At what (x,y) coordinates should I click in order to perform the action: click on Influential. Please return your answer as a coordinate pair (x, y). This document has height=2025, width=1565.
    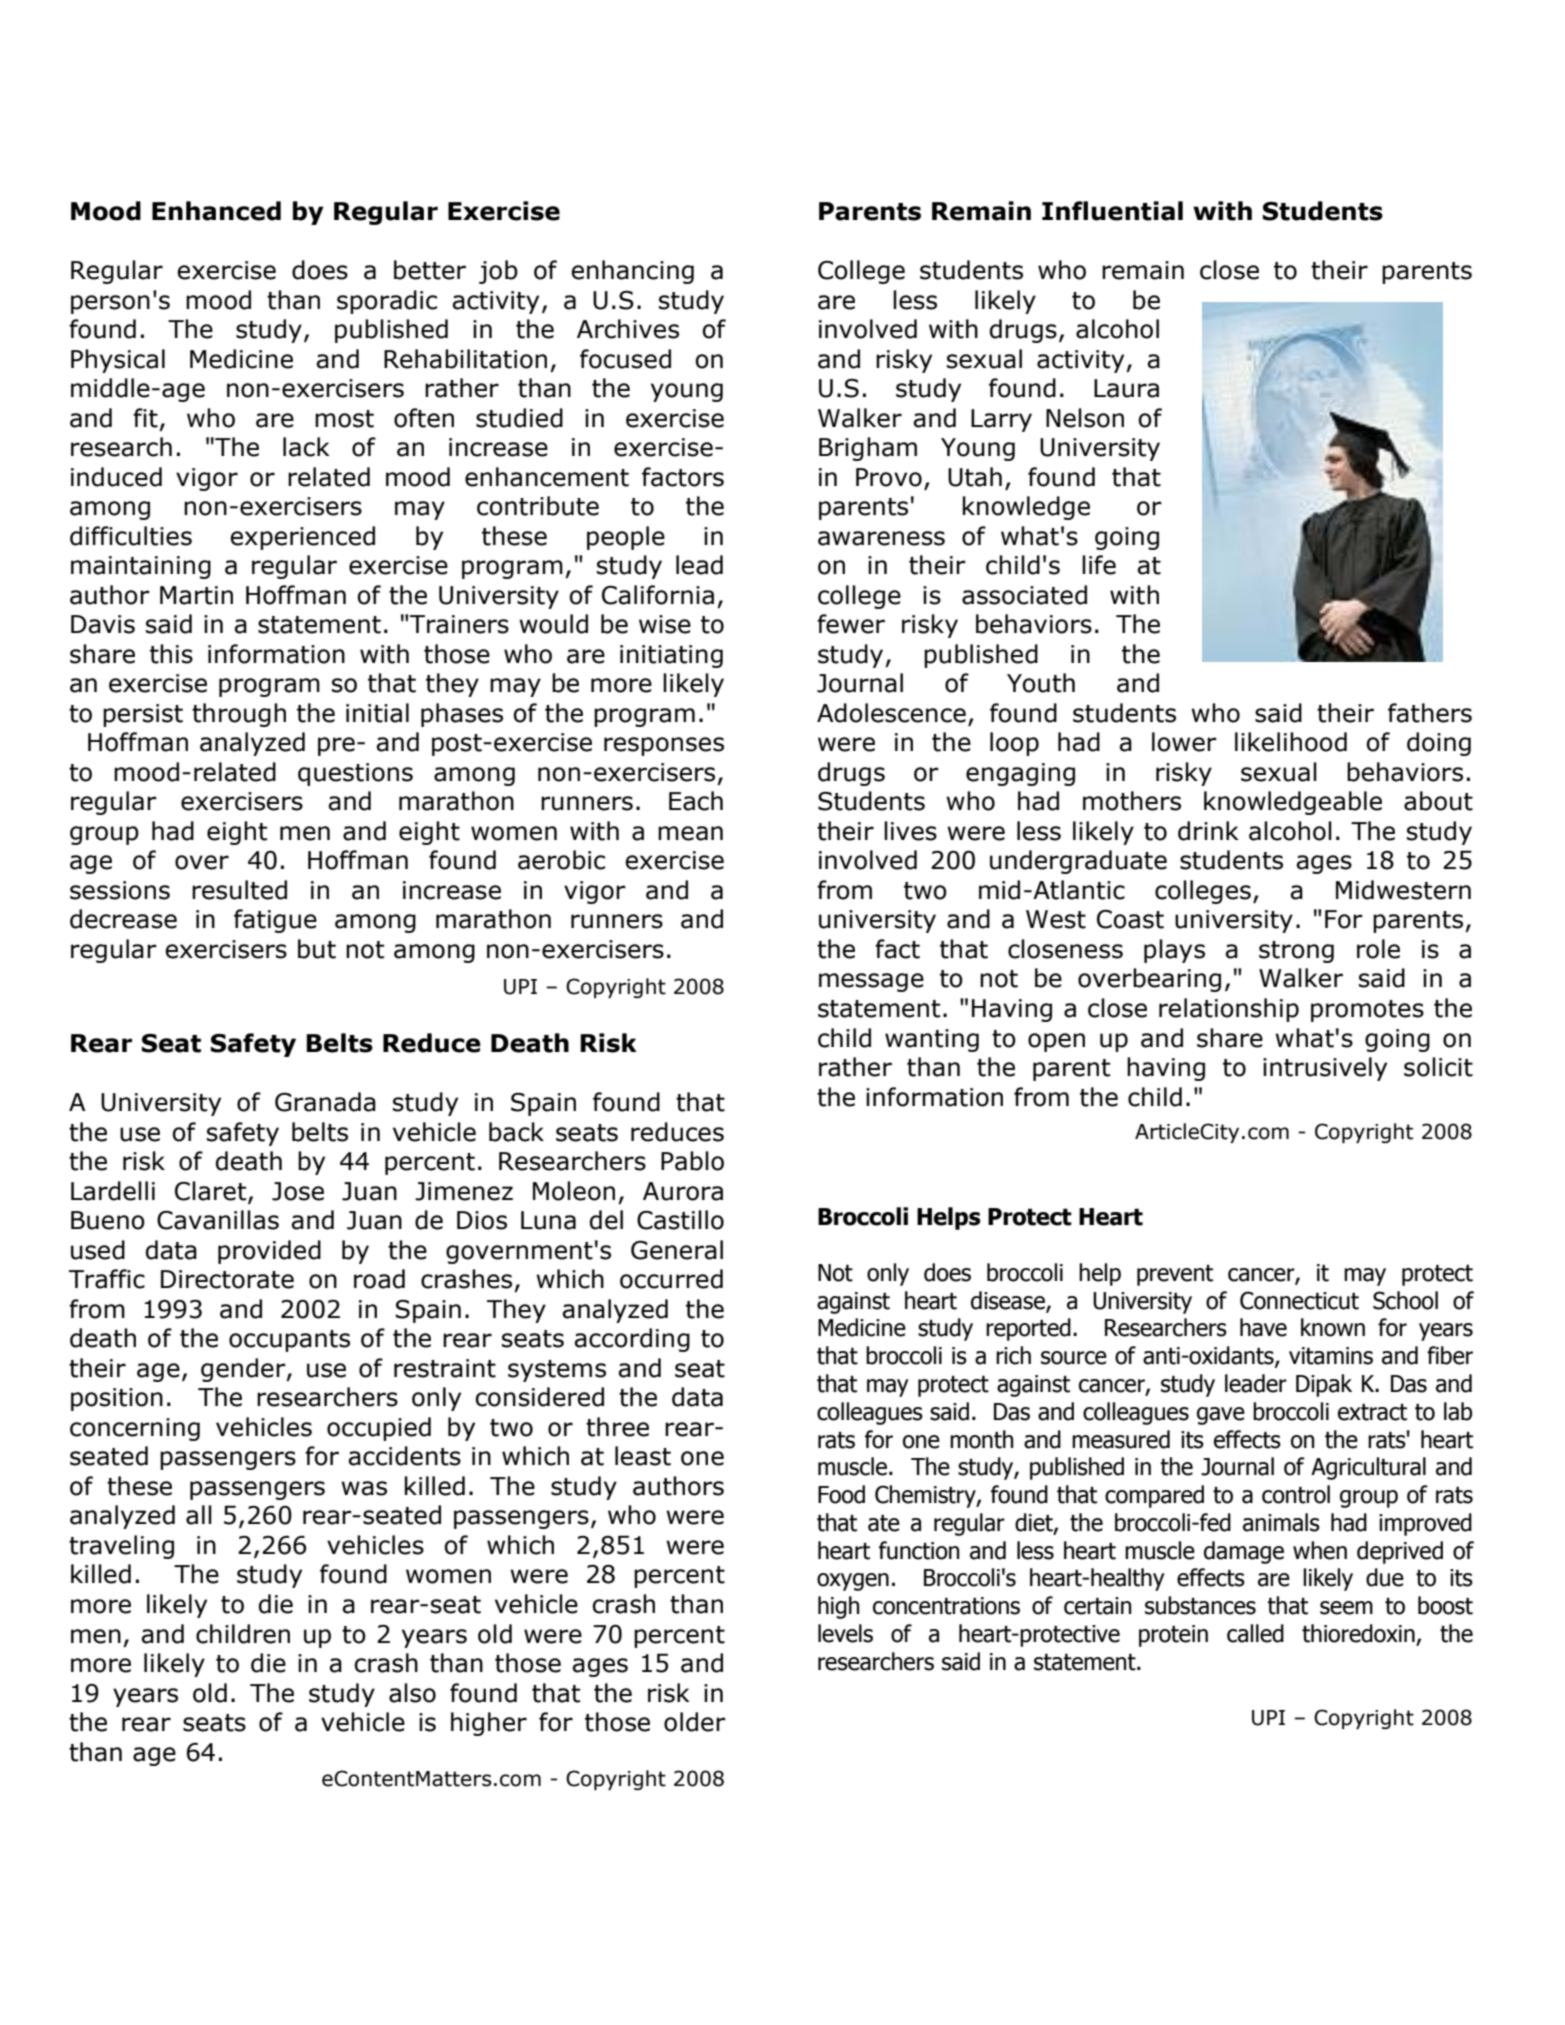
    Looking at the image, I should click on (1112, 211).
